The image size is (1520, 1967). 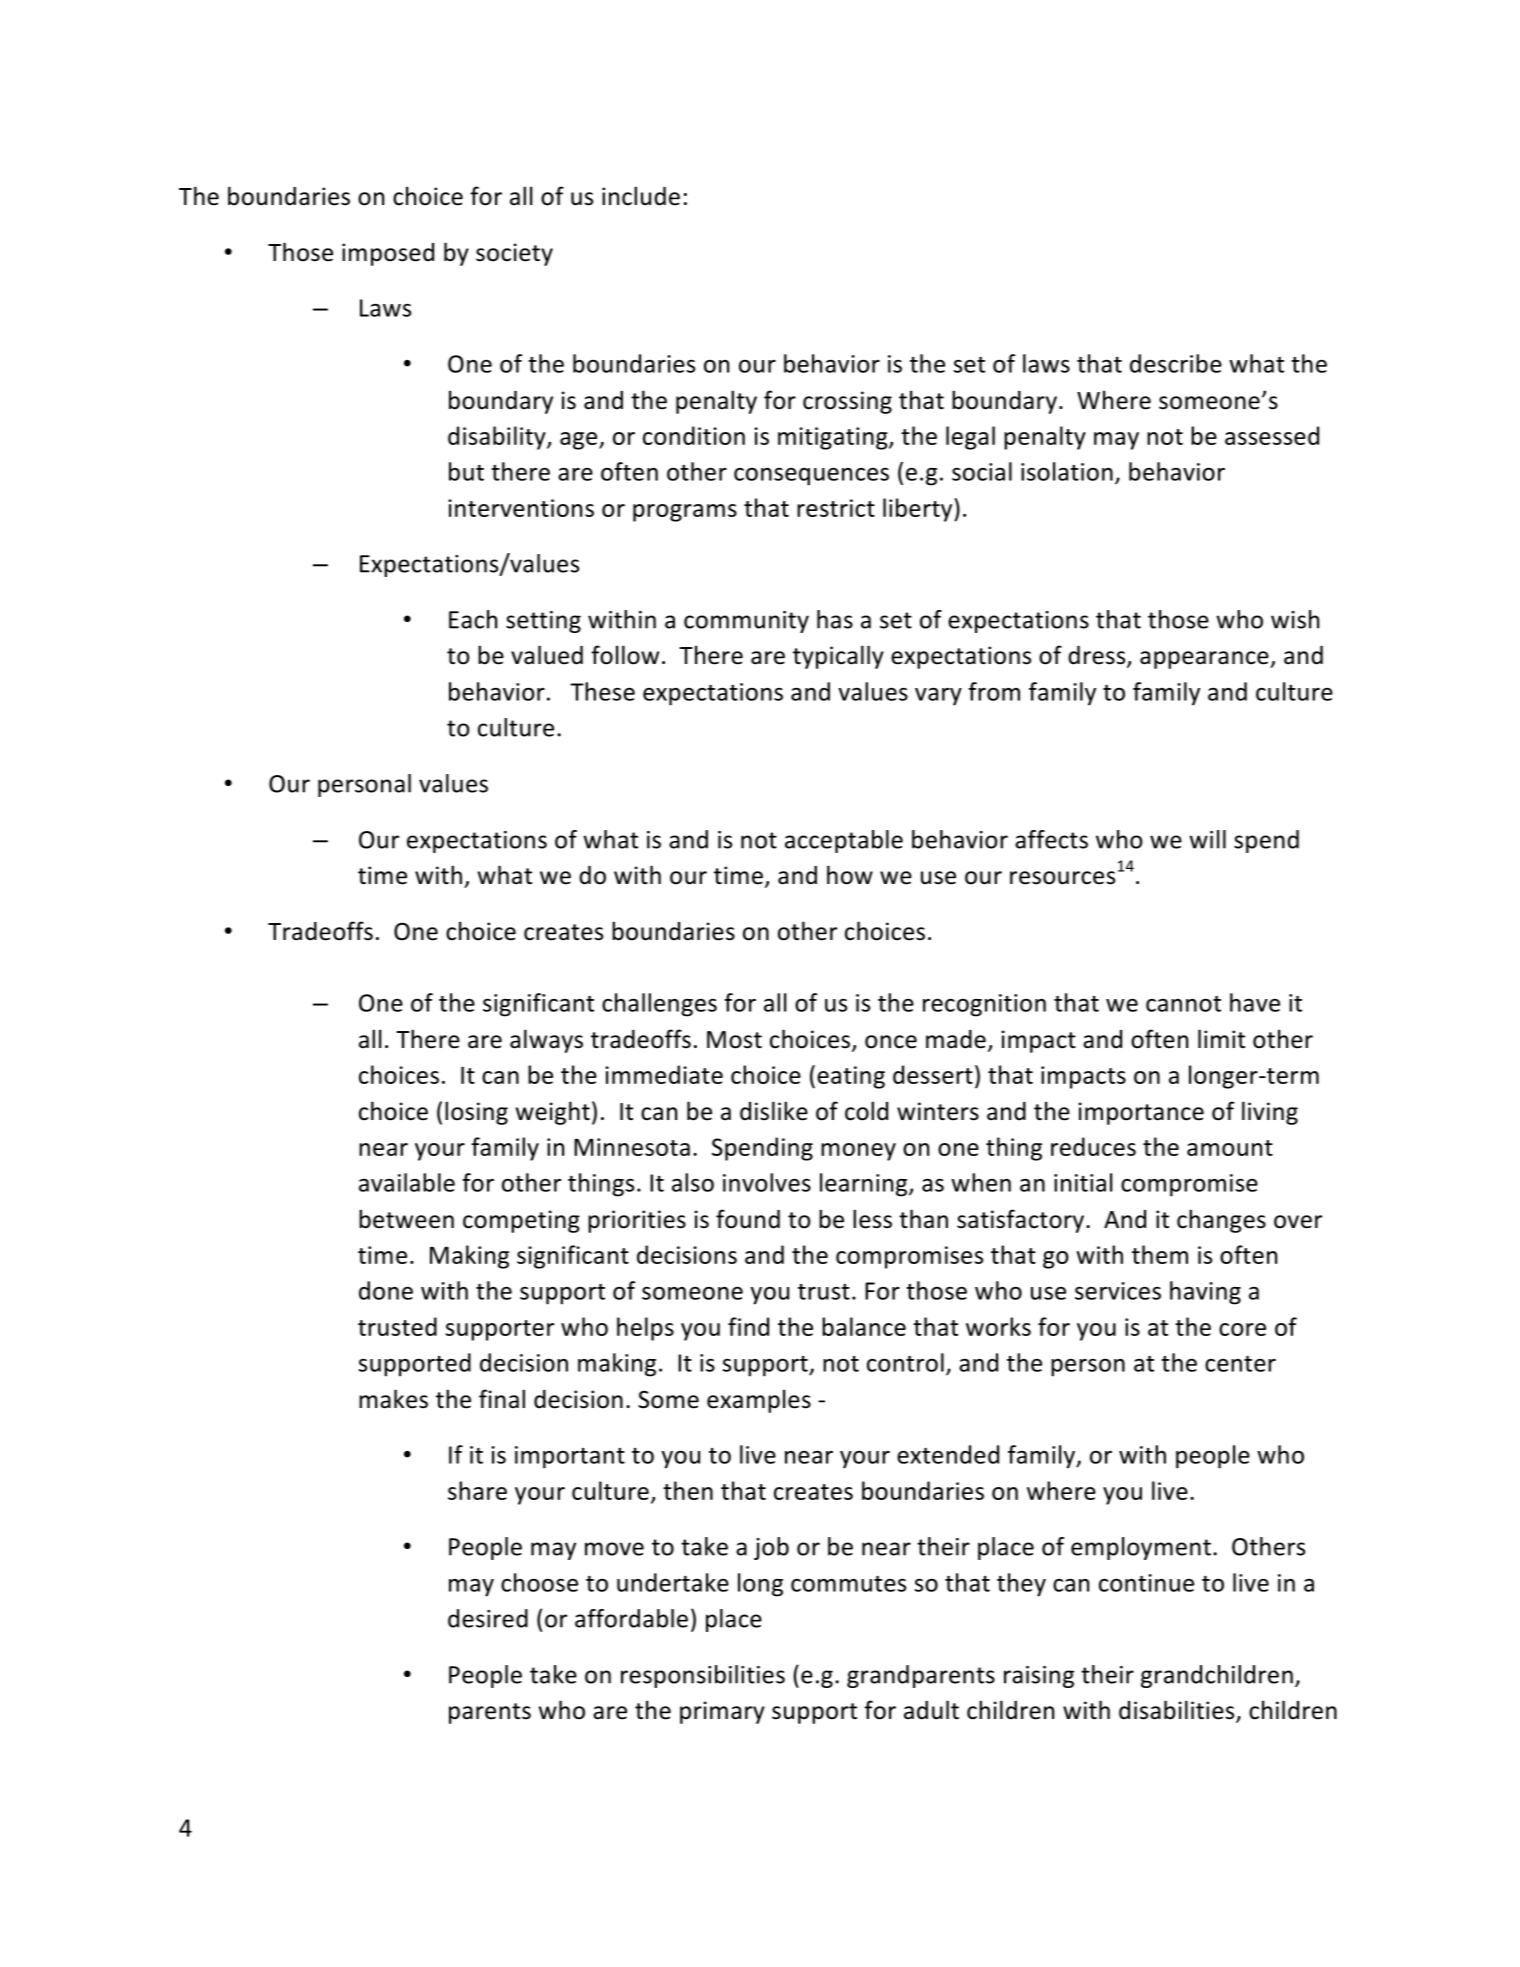 I want to click on competing, so click(x=521, y=1221).
